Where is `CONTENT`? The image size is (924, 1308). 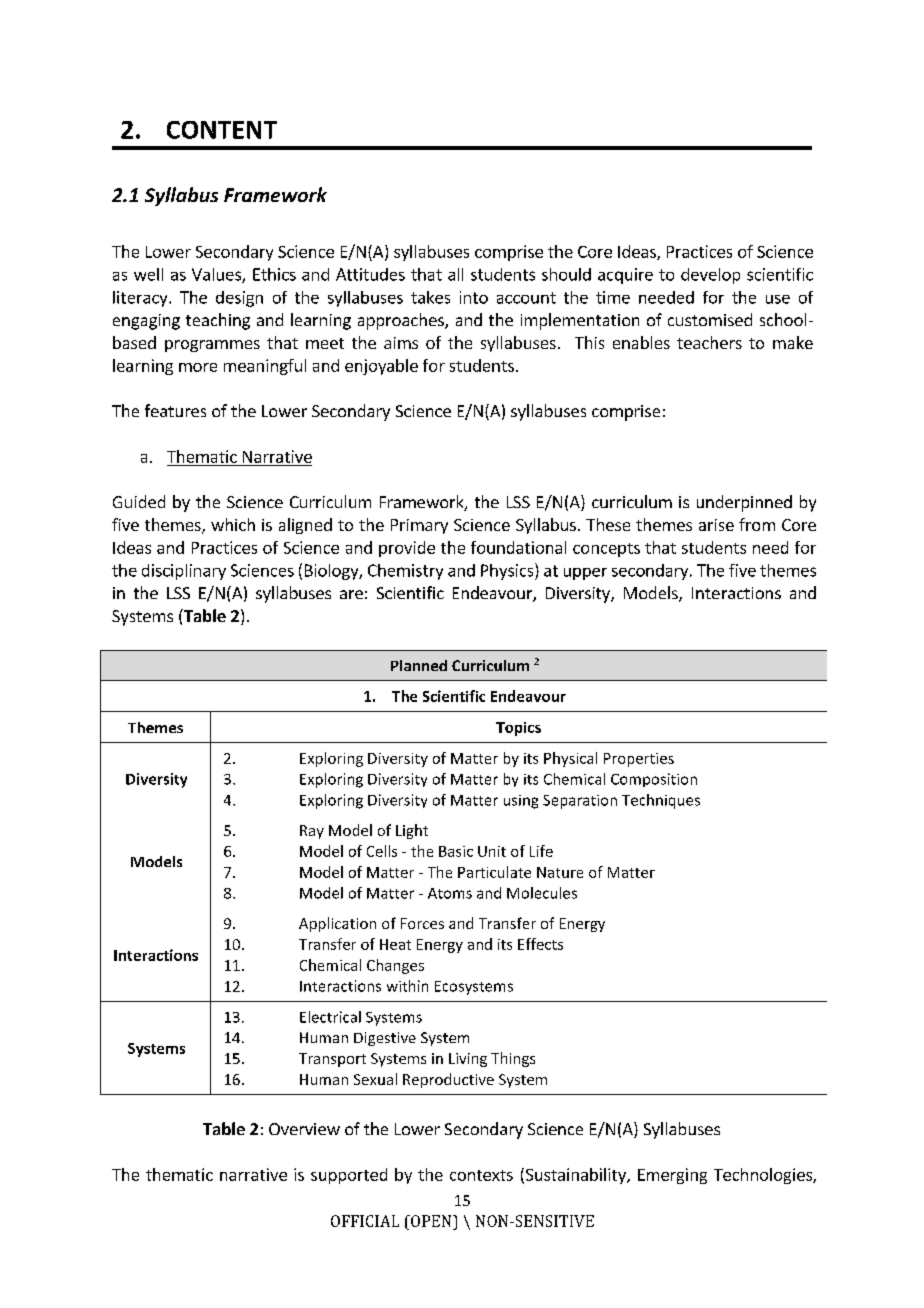 CONTENT is located at coordinates (222, 130).
